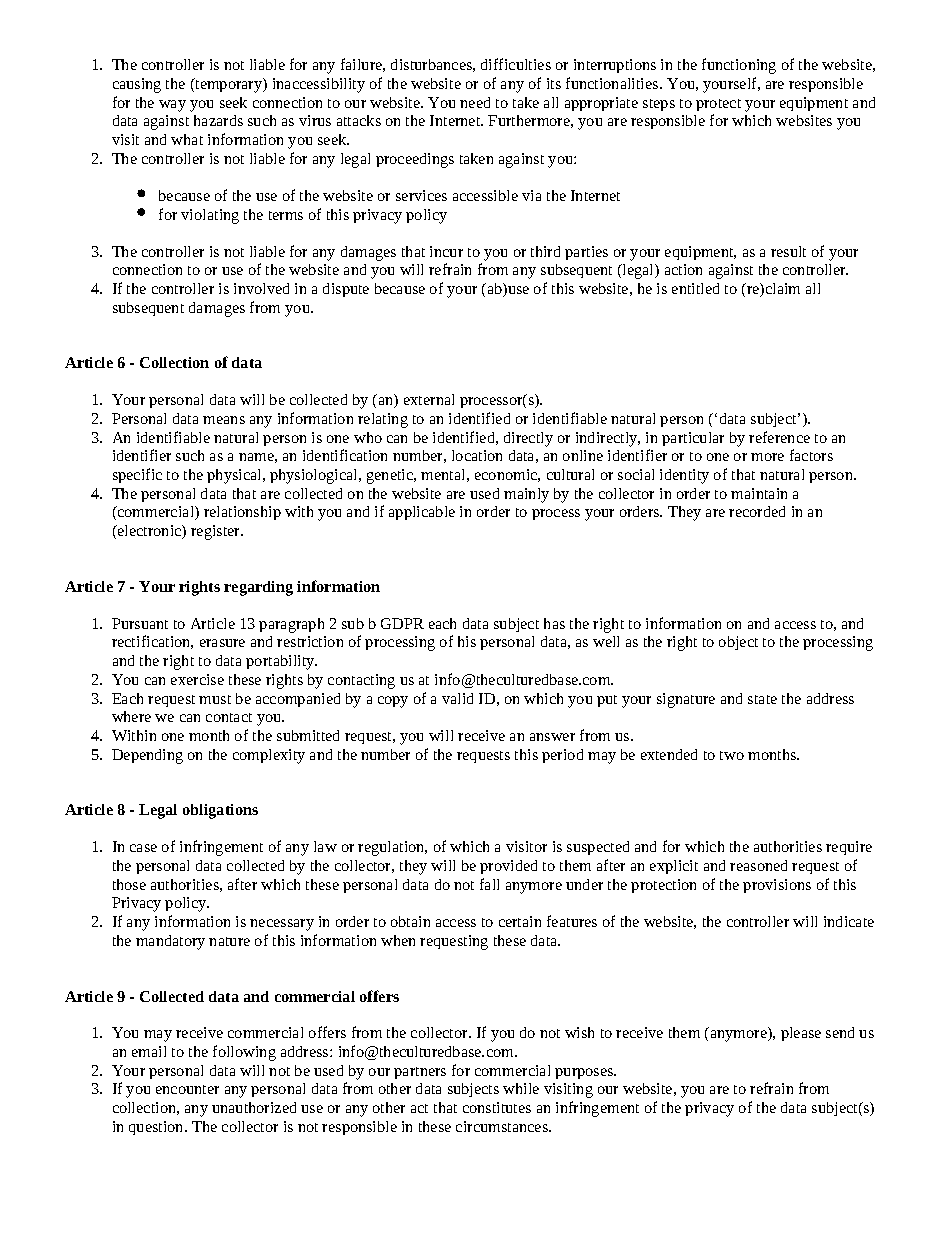  What do you see at coordinates (801, 1034) in the page?
I see `please` at bounding box center [801, 1034].
